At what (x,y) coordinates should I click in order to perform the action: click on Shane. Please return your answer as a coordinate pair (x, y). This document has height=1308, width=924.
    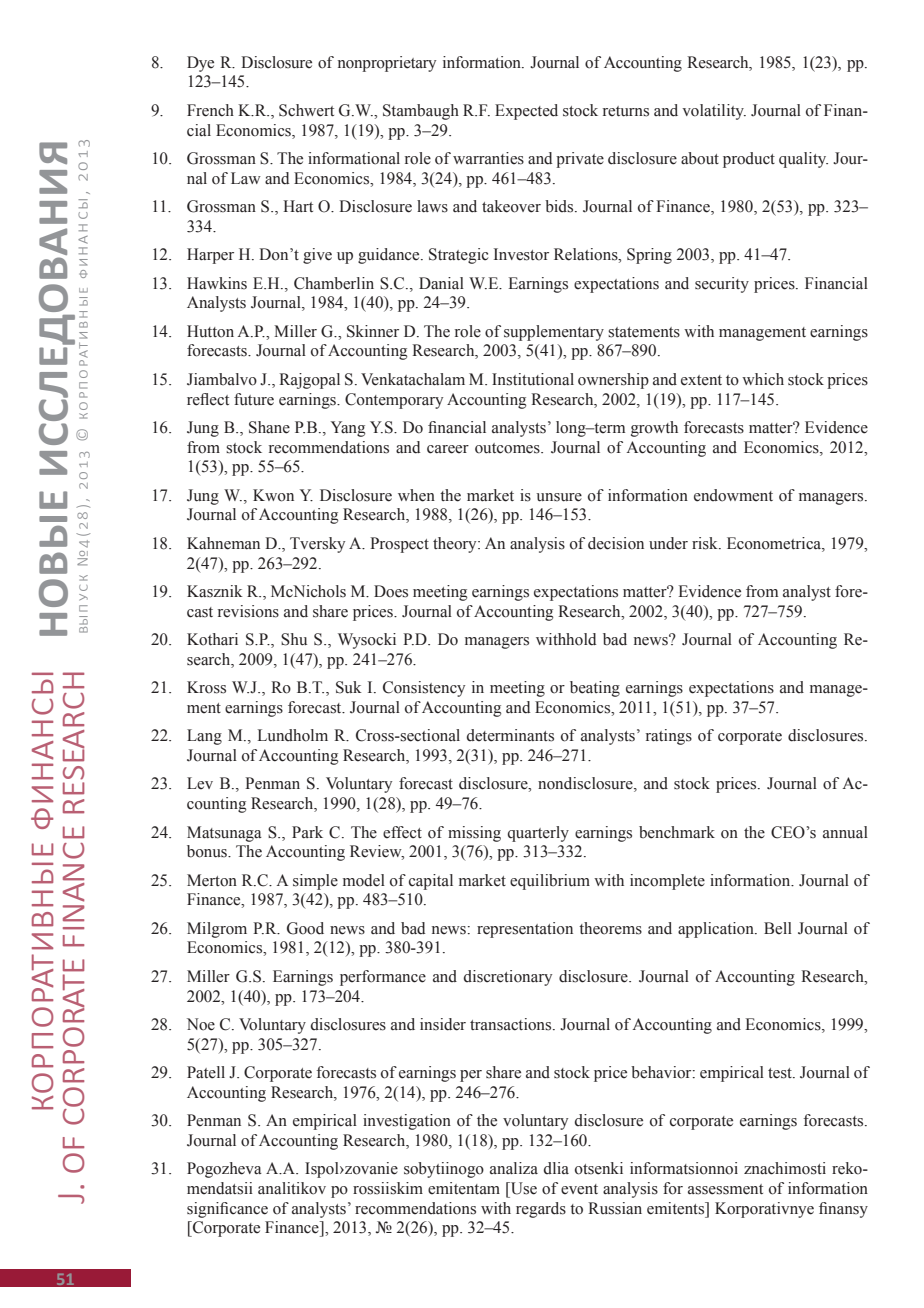
    Looking at the image, I should click on (269, 427).
